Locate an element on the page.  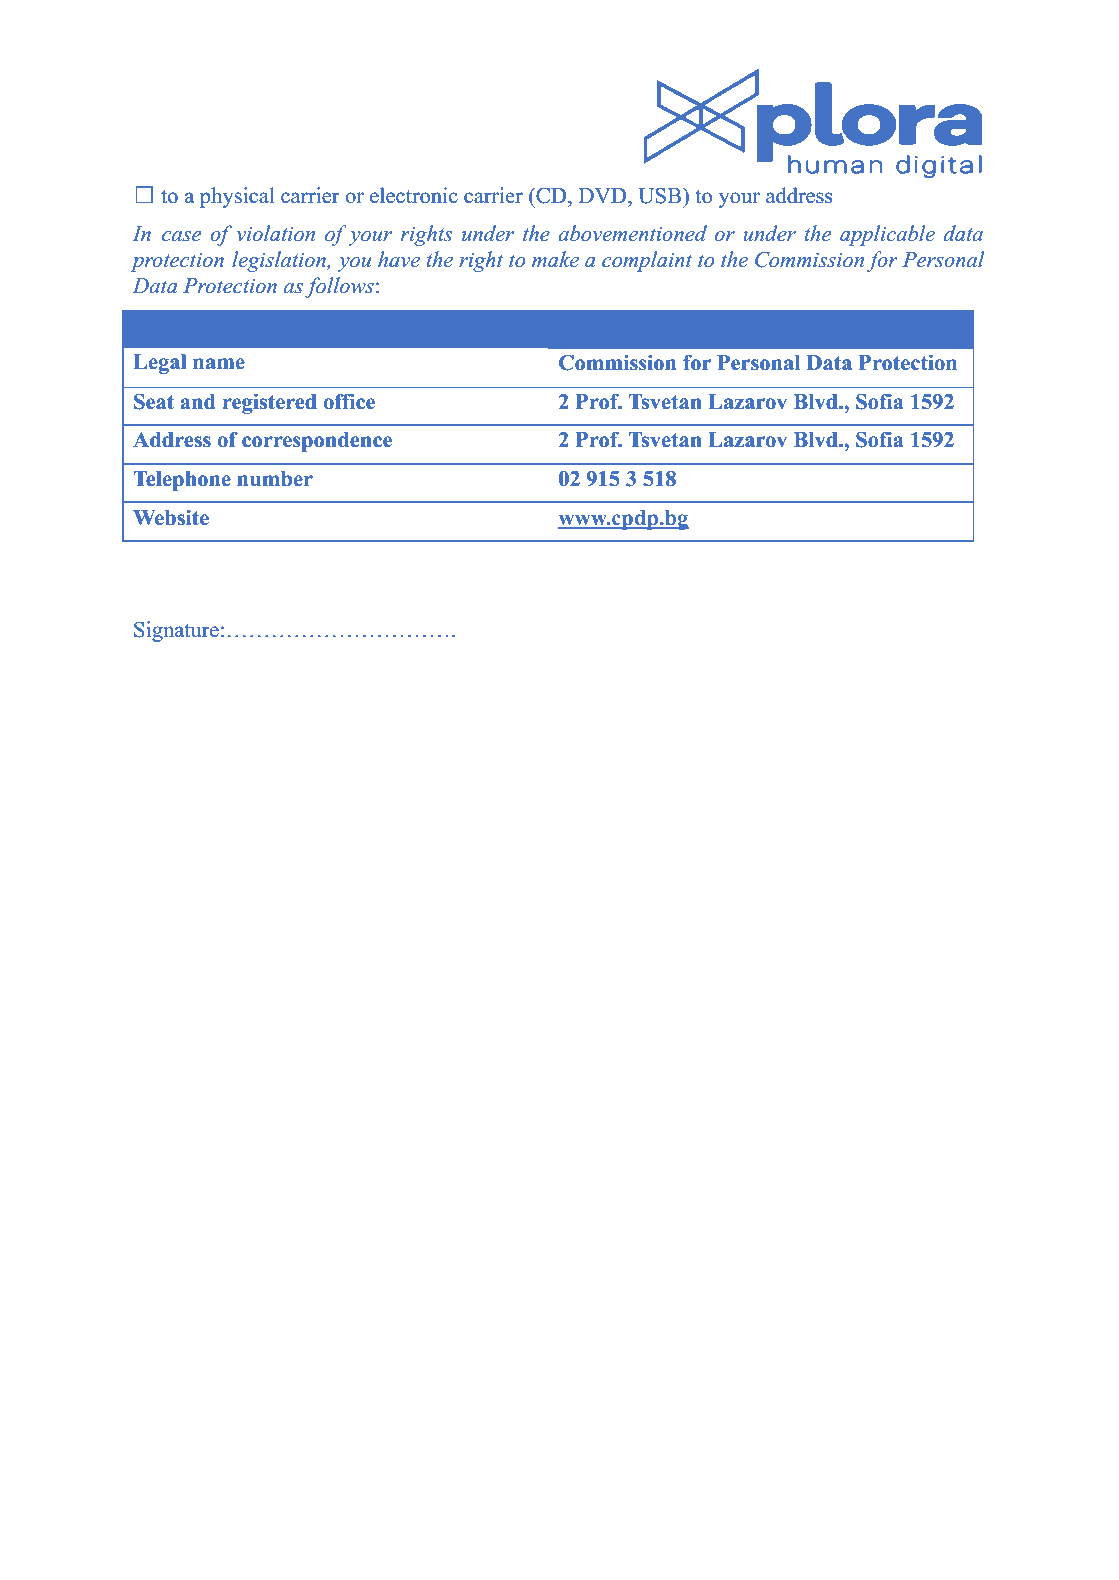
Website is located at coordinates (171, 517).
